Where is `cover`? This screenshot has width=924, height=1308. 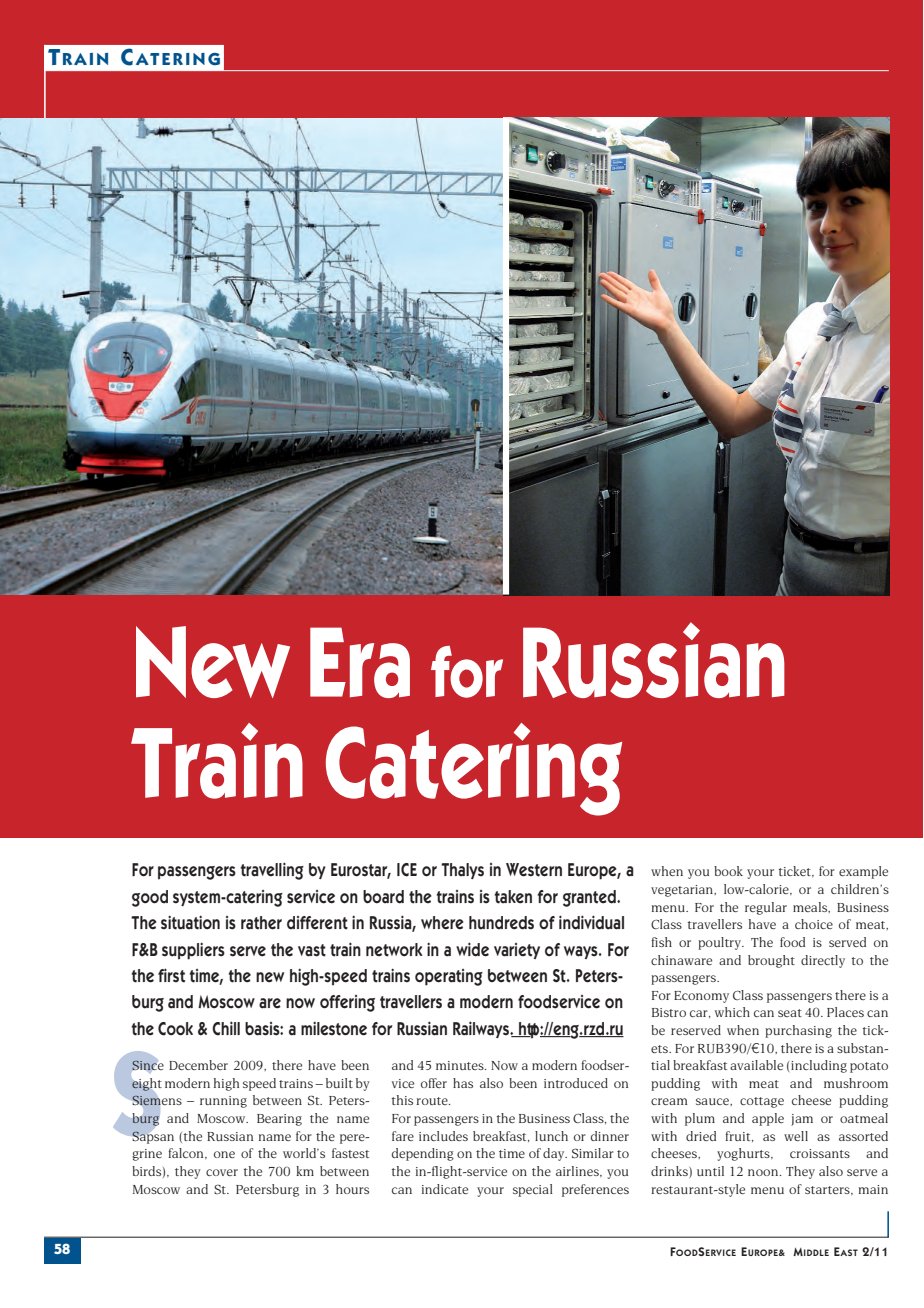
cover is located at coordinates (222, 1172).
